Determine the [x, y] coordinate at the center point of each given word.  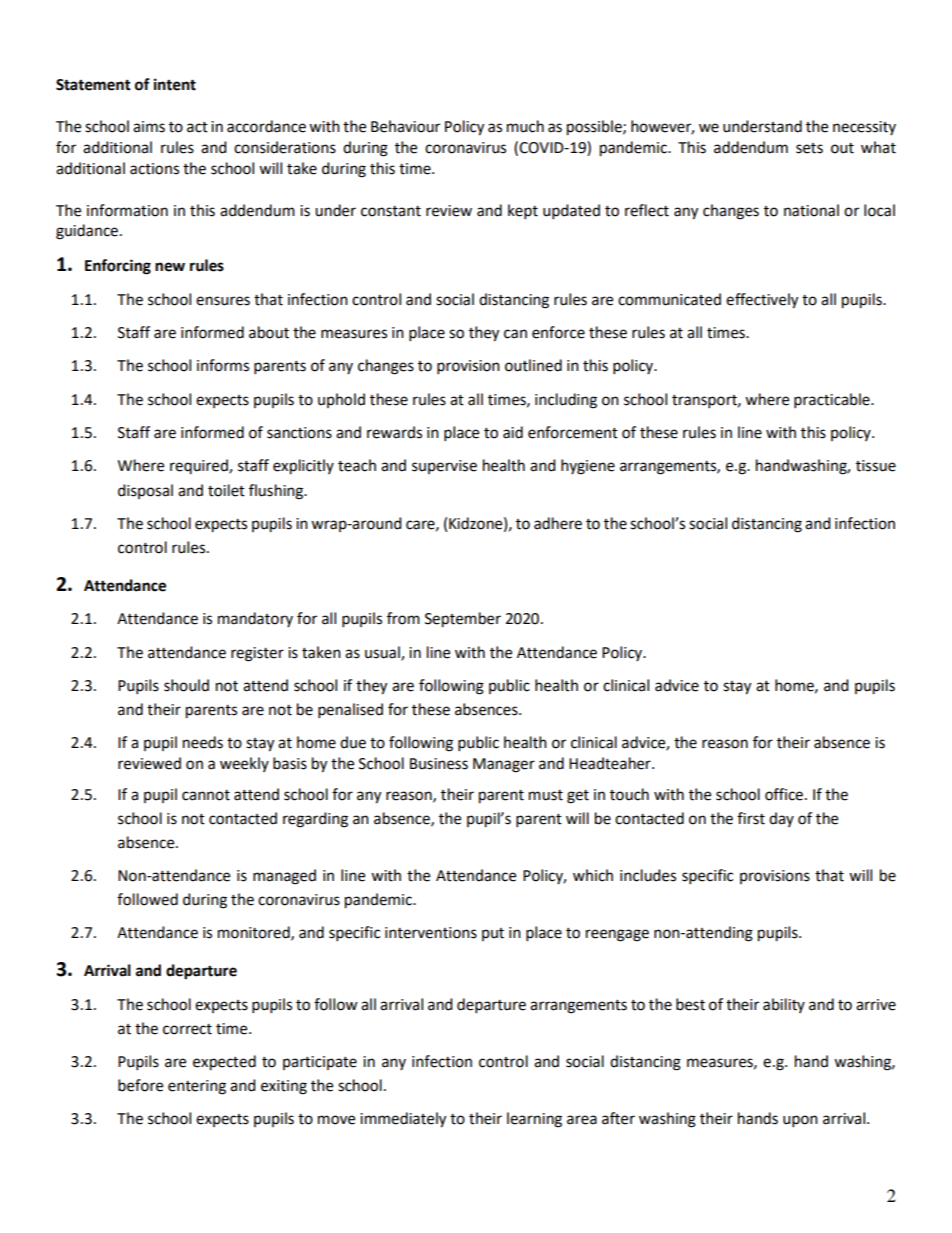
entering [197, 1087]
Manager [504, 765]
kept [523, 212]
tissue [876, 466]
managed [284, 877]
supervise [444, 467]
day [781, 819]
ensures [223, 301]
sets [809, 148]
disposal [145, 491]
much [525, 126]
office [784, 794]
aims [149, 127]
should [186, 685]
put [493, 934]
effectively [762, 301]
